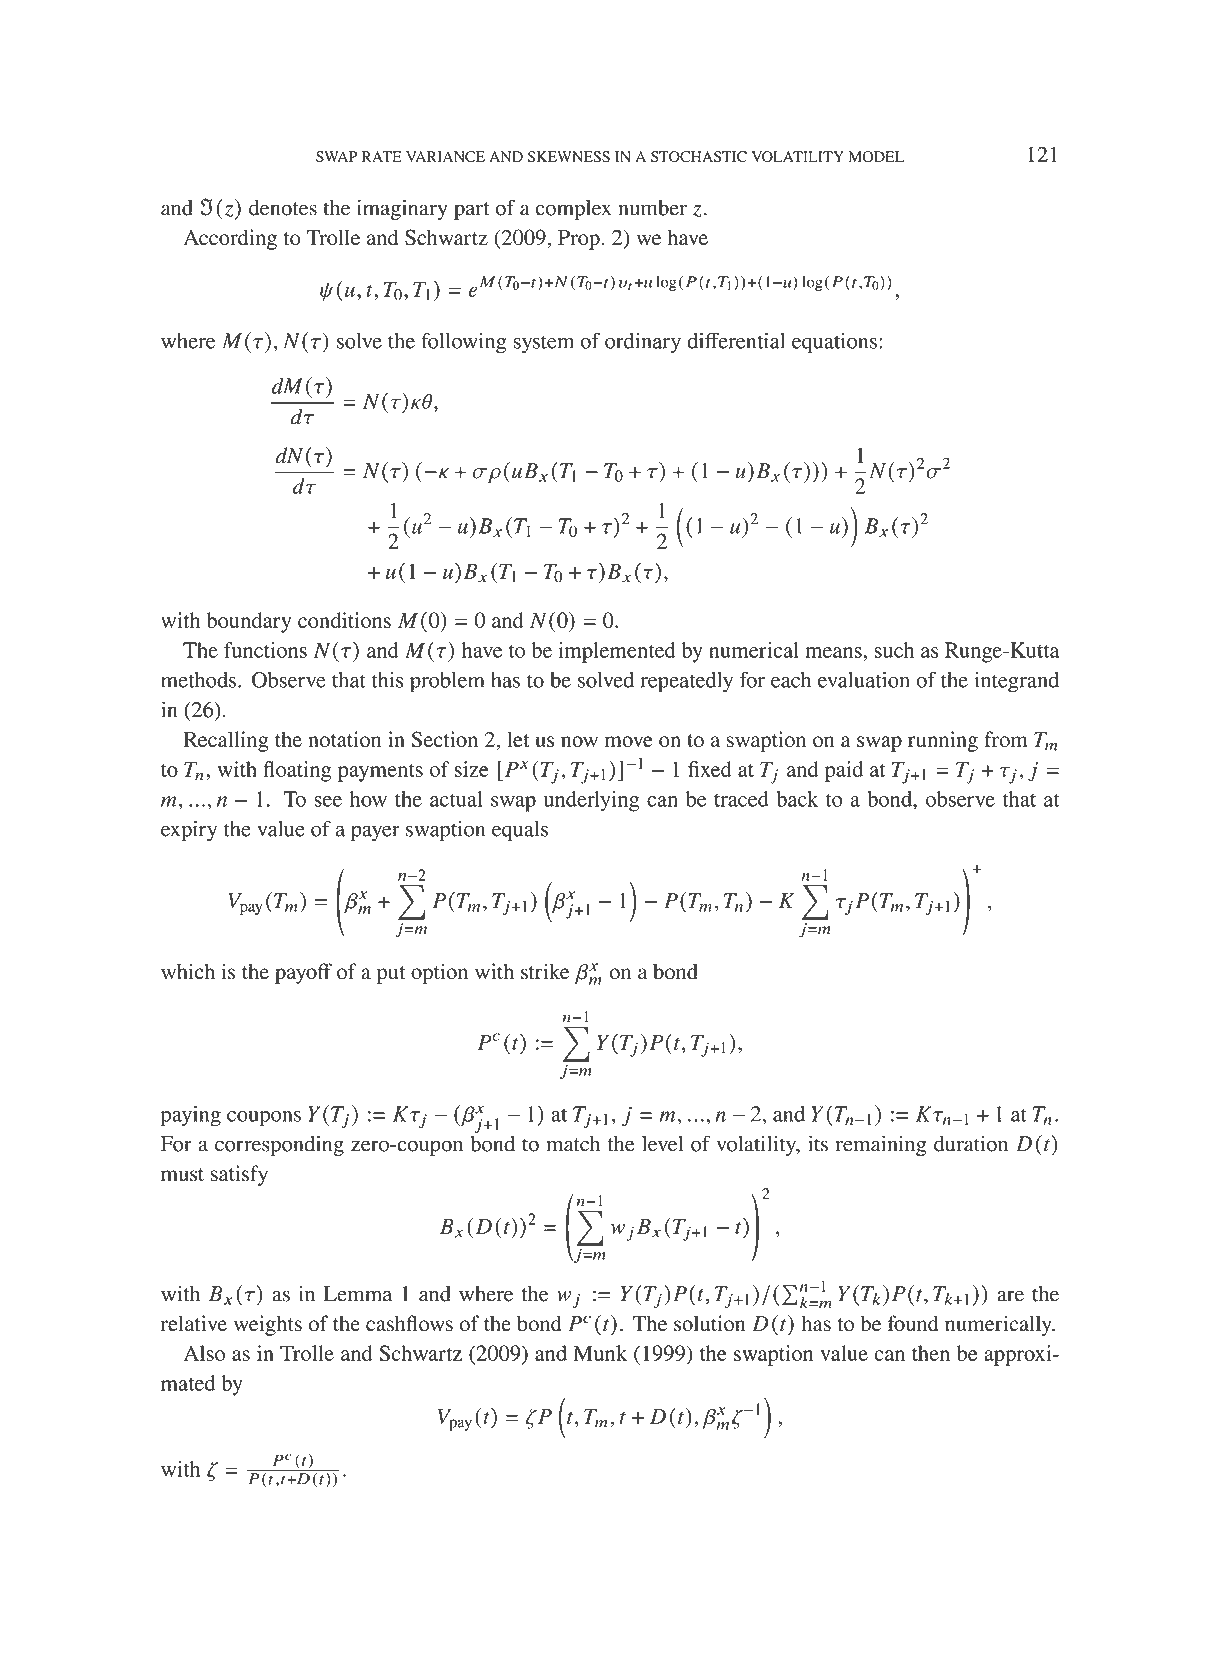  Describe the element at coordinates (283, 208) in the screenshot. I see `denotes` at that location.
